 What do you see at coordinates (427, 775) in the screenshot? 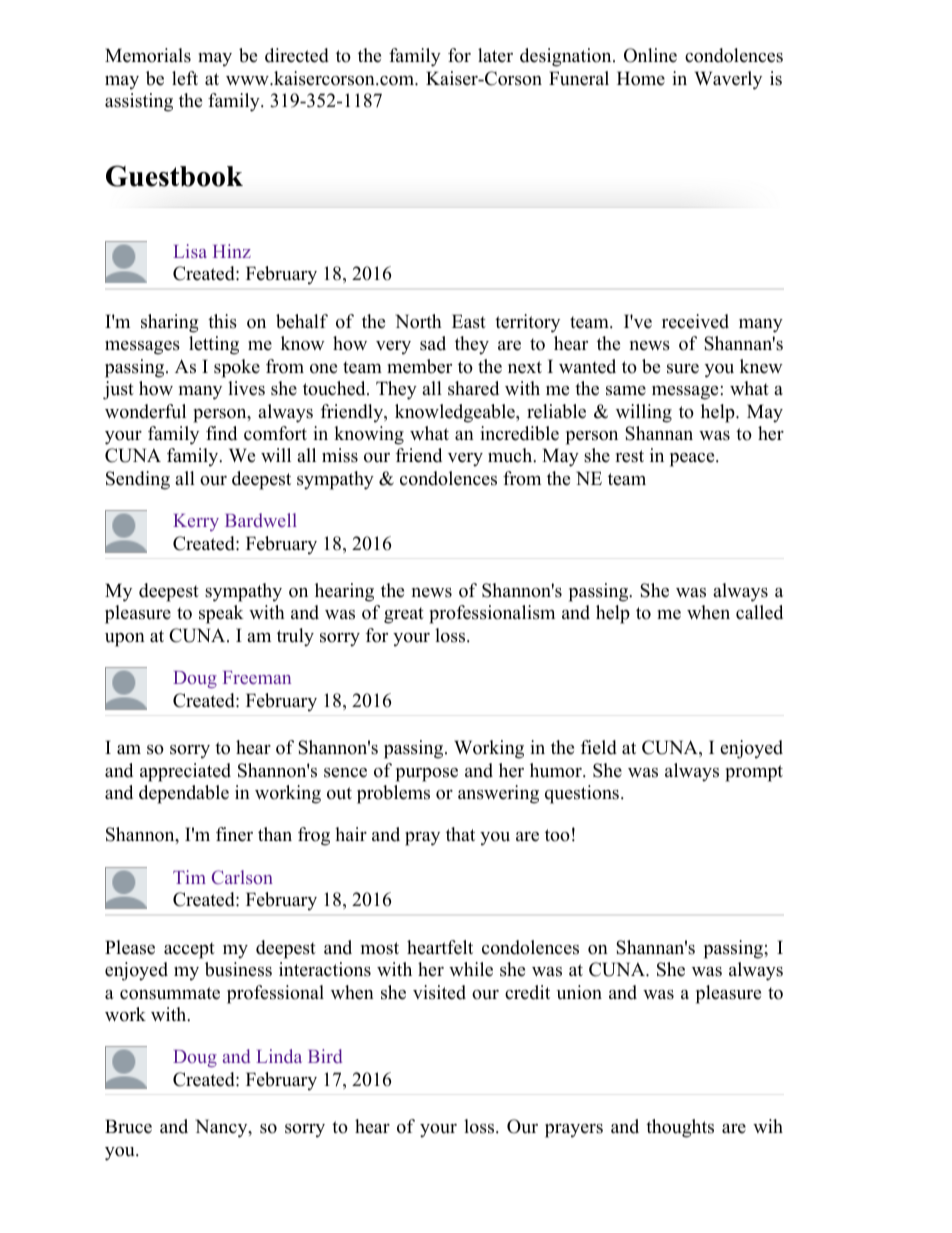
I see `purpose` at bounding box center [427, 775].
